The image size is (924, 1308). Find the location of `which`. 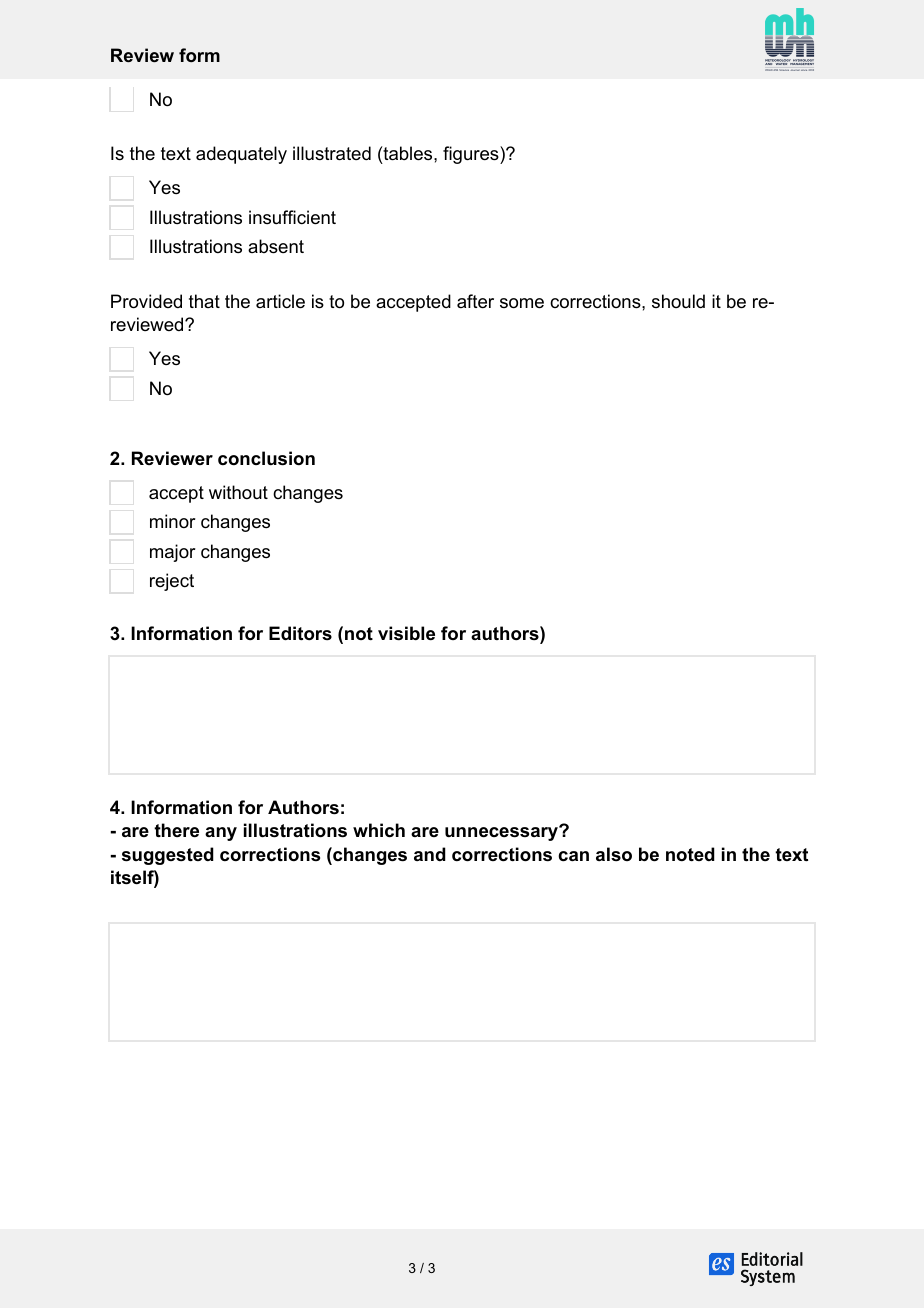

which is located at coordinates (379, 830).
